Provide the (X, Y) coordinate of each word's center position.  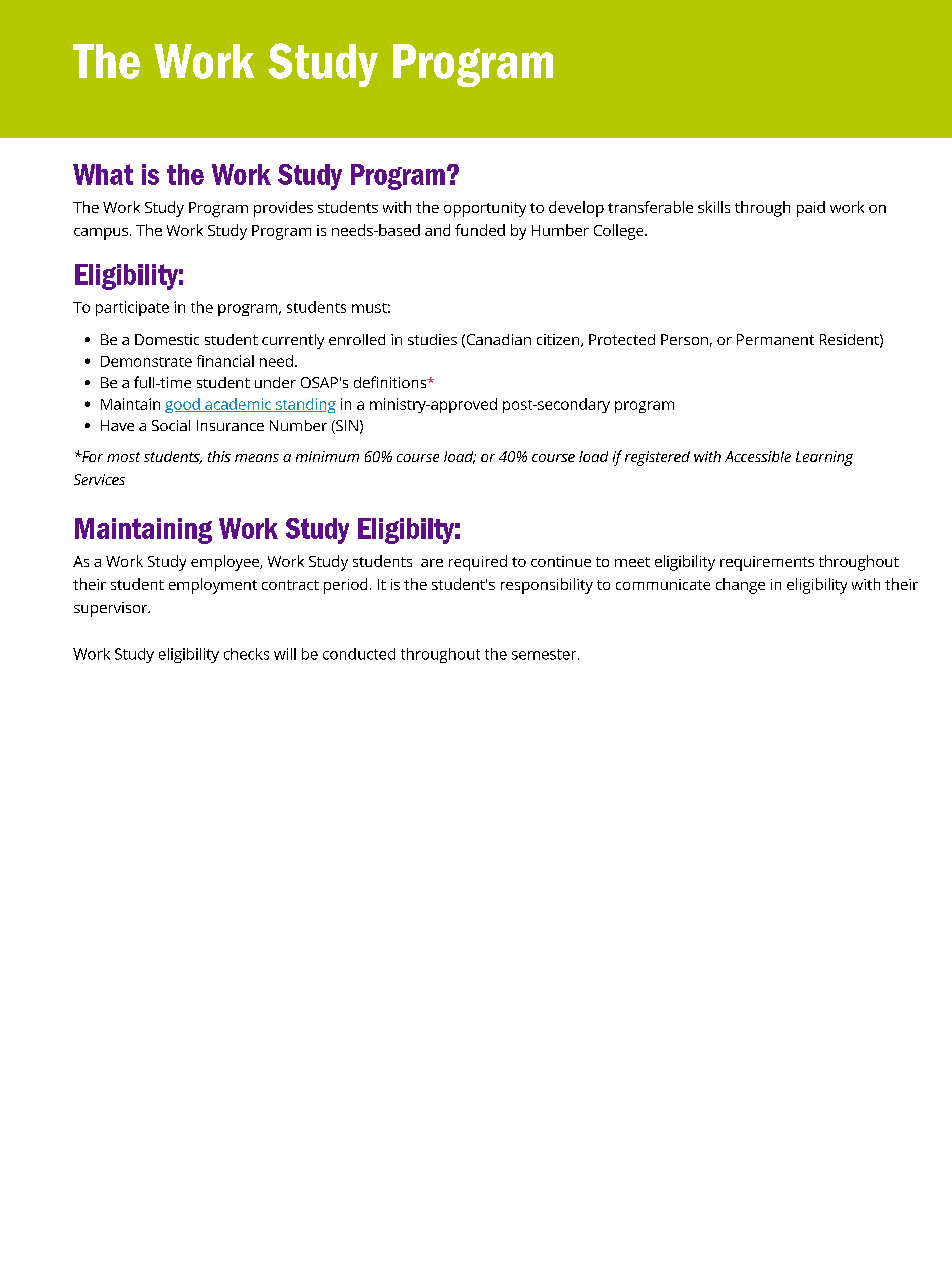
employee (226, 563)
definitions (391, 382)
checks (246, 654)
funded (480, 230)
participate (132, 308)
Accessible (758, 456)
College (620, 232)
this (219, 456)
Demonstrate (146, 361)
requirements (767, 563)
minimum (327, 456)
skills (714, 207)
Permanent (775, 339)
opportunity (485, 209)
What (103, 174)
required (478, 563)
